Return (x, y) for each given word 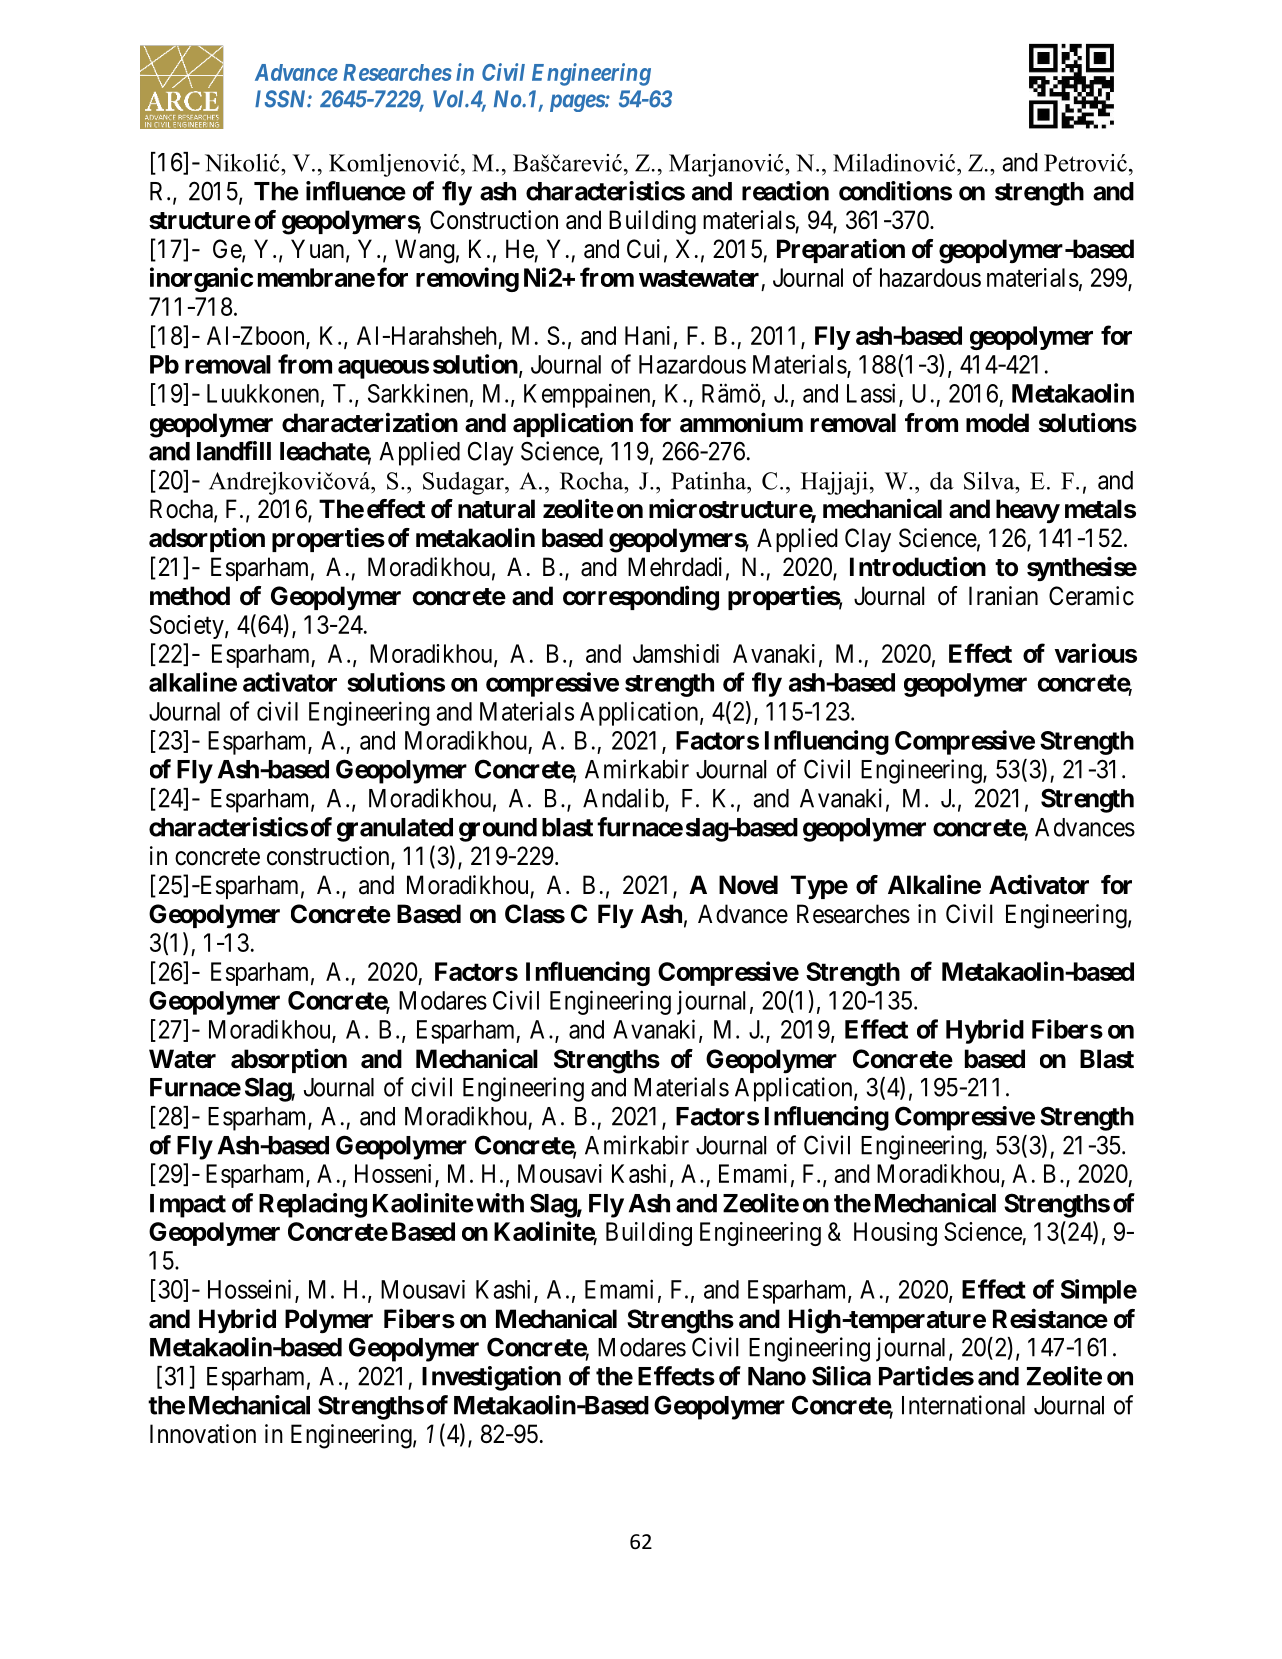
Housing (895, 1234)
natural (496, 509)
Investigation (491, 1378)
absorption (289, 1060)
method (190, 596)
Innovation (203, 1434)
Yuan (319, 250)
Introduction (918, 566)
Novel (748, 885)
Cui (643, 249)
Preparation (841, 250)
